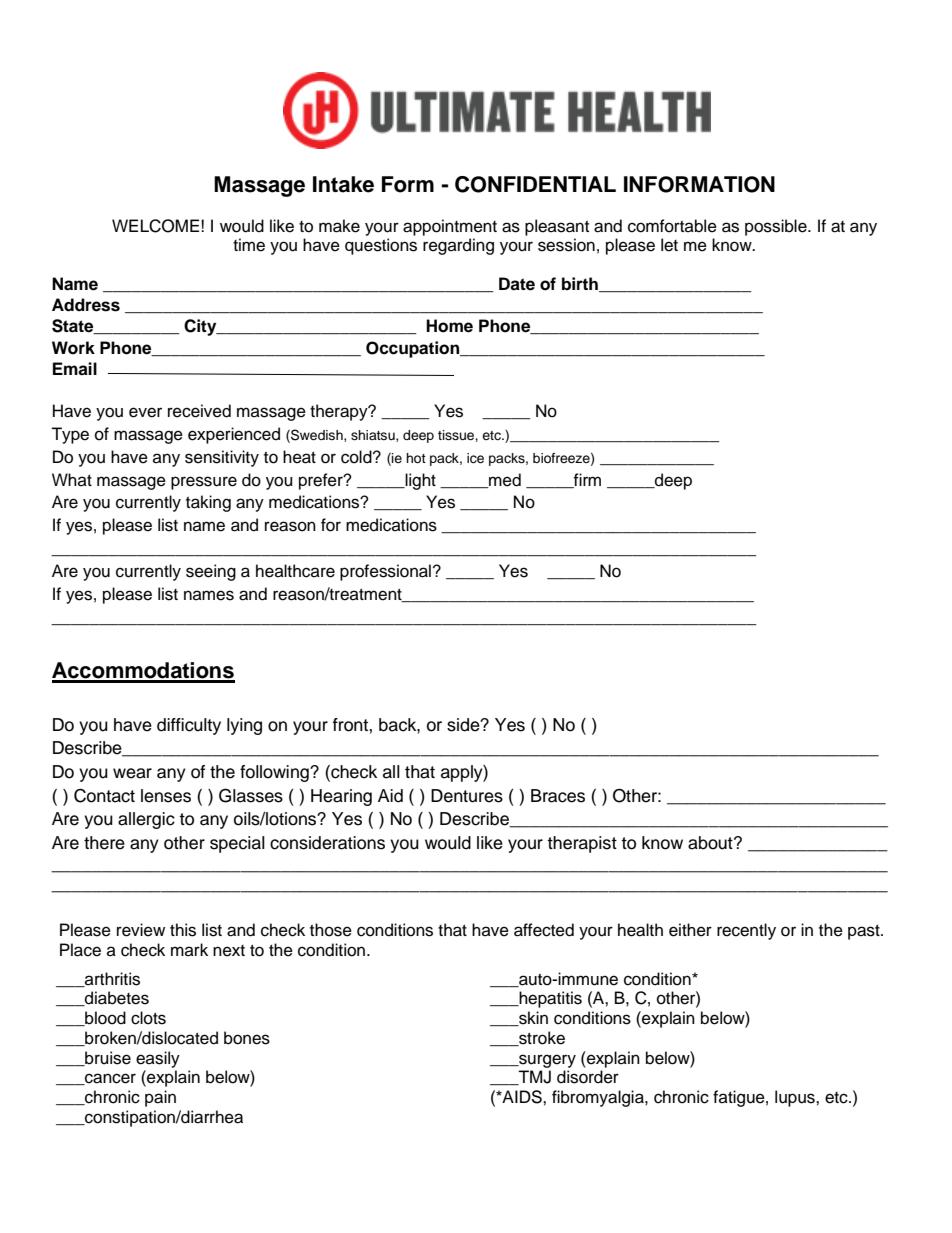 This document has height=1233, width=952. What do you see at coordinates (385, 572) in the document?
I see `professional` at bounding box center [385, 572].
